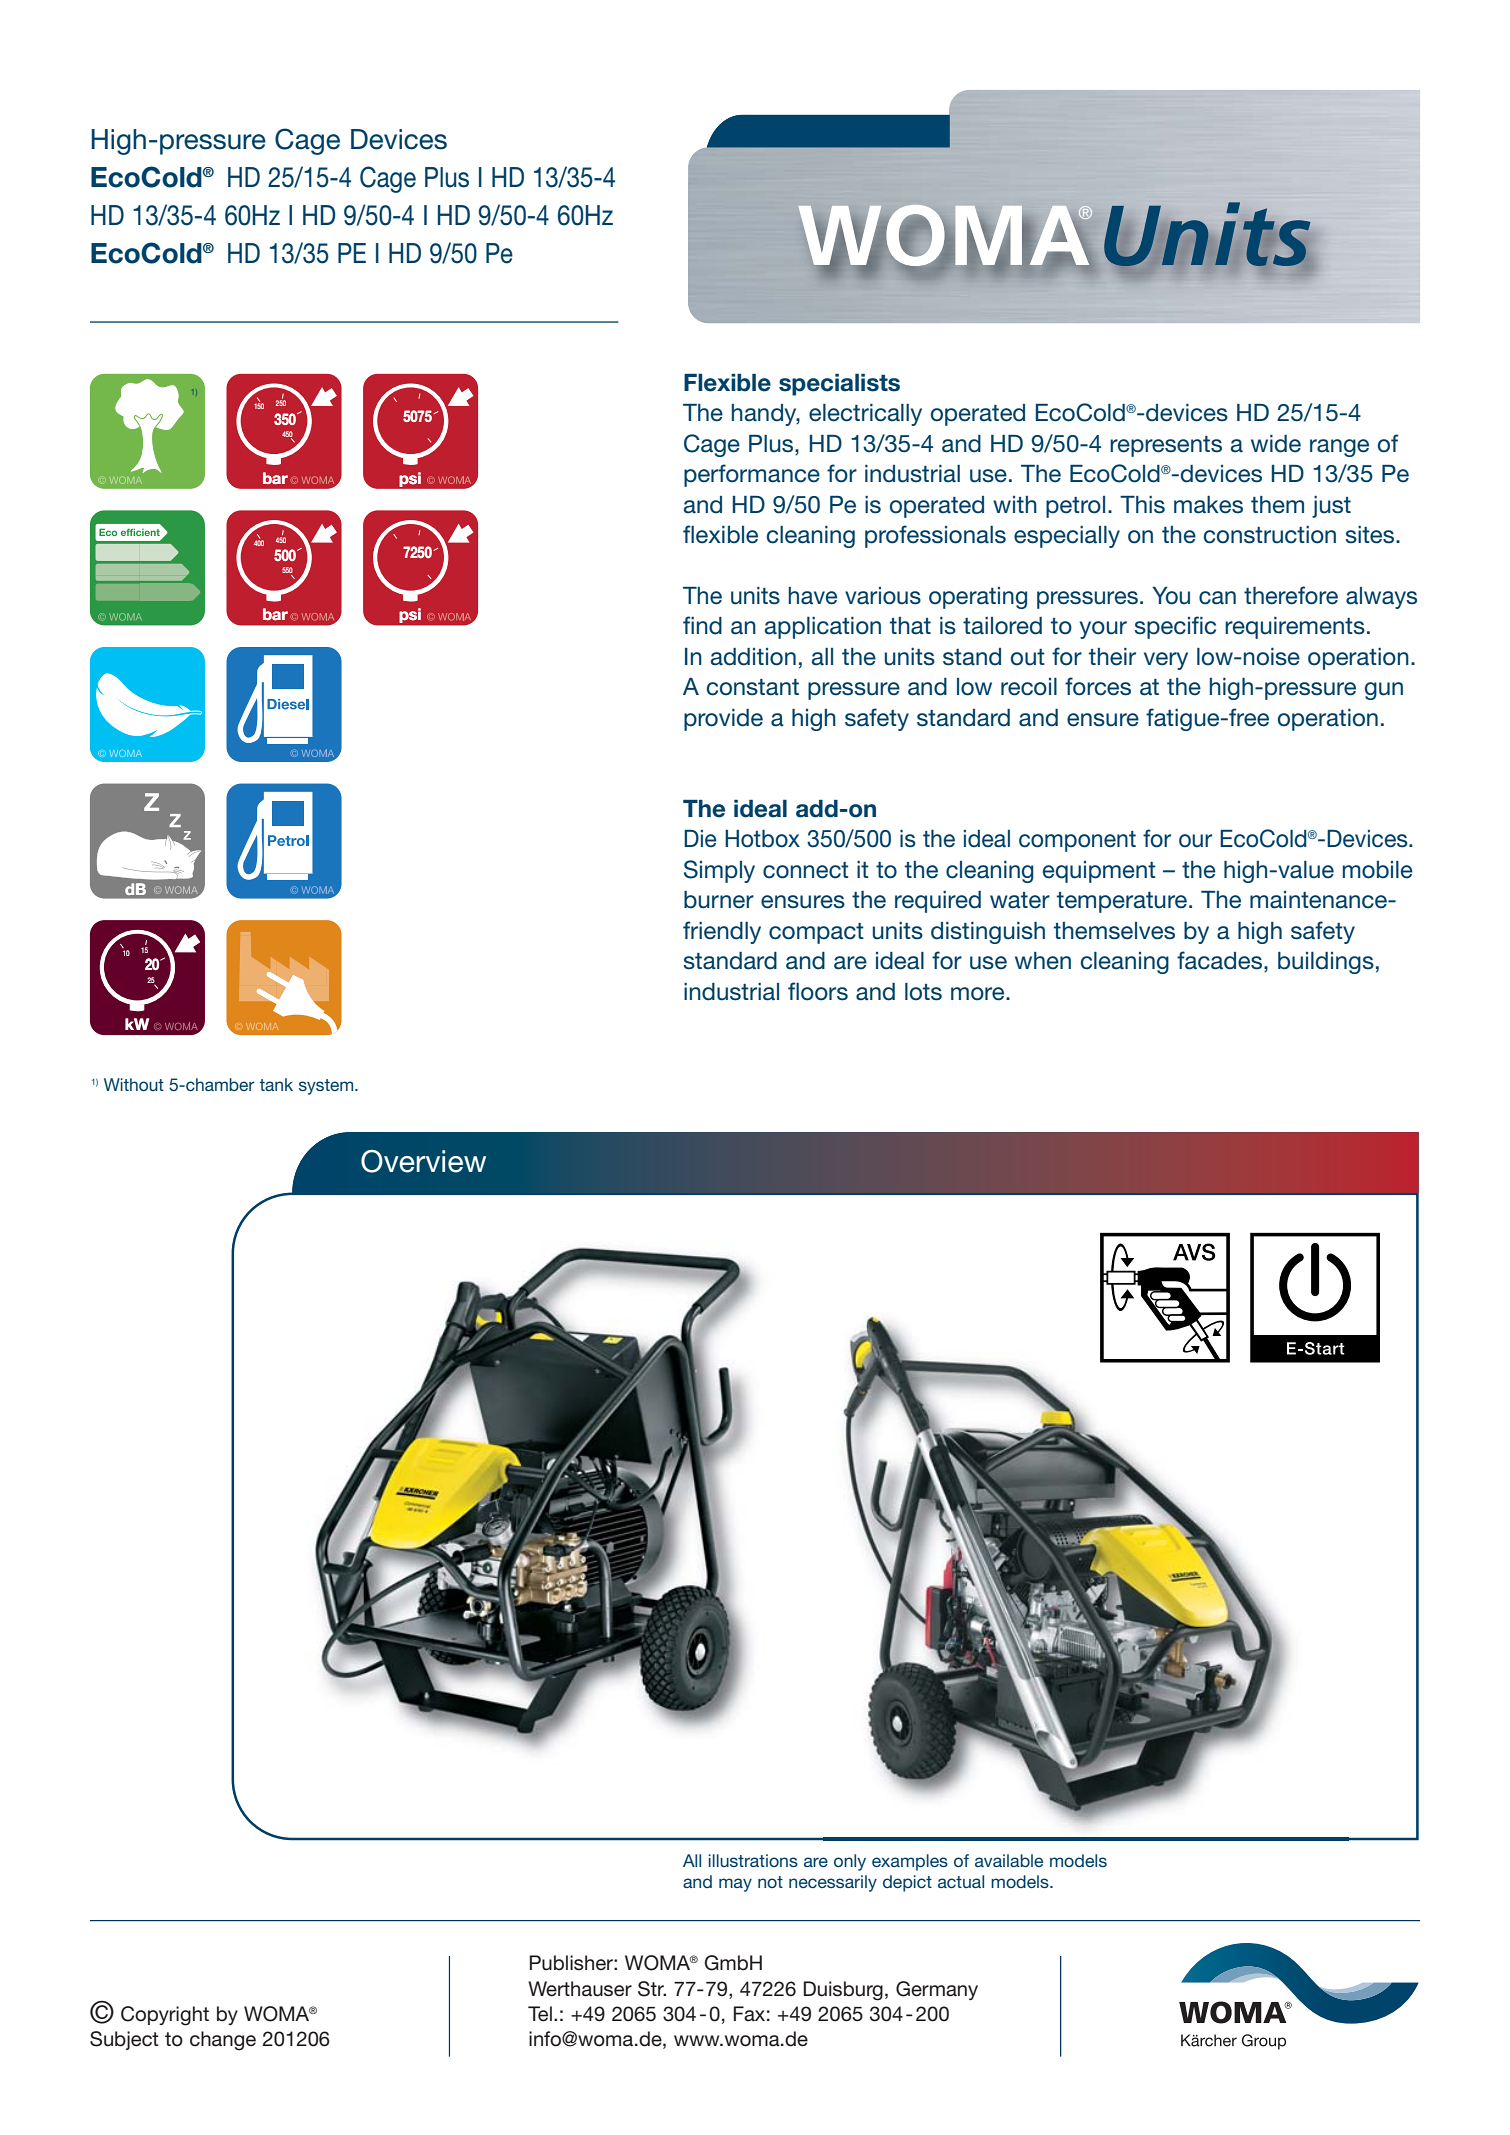  I want to click on tank, so click(276, 1084).
